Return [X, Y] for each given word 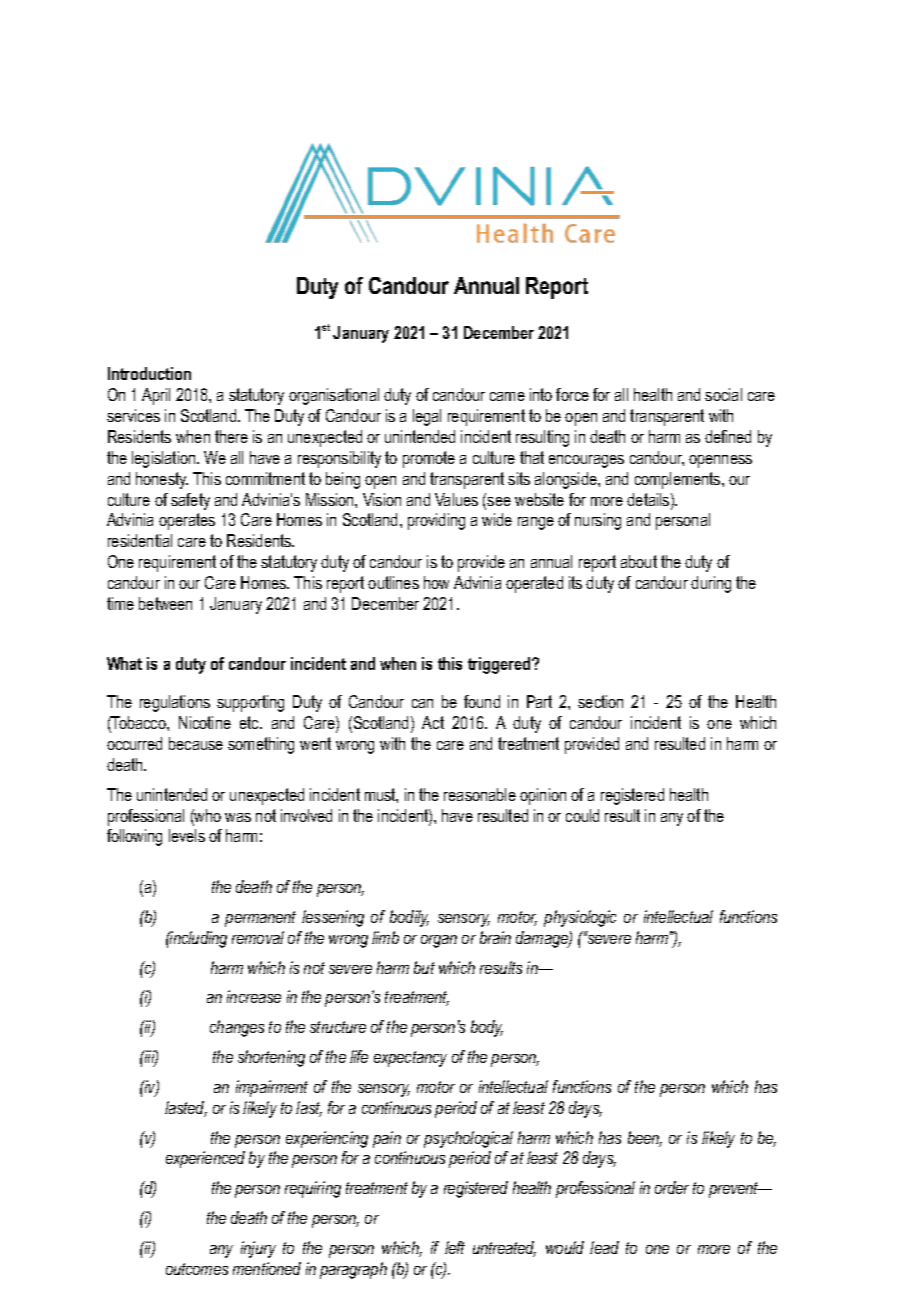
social [723, 394]
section [600, 701]
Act [433, 722]
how [436, 582]
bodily [409, 918]
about [639, 561]
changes [237, 1028]
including [197, 939]
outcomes [197, 1269]
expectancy [410, 1059]
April [156, 396]
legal [427, 417]
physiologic [580, 918]
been [645, 1139]
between [165, 603]
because [196, 743]
